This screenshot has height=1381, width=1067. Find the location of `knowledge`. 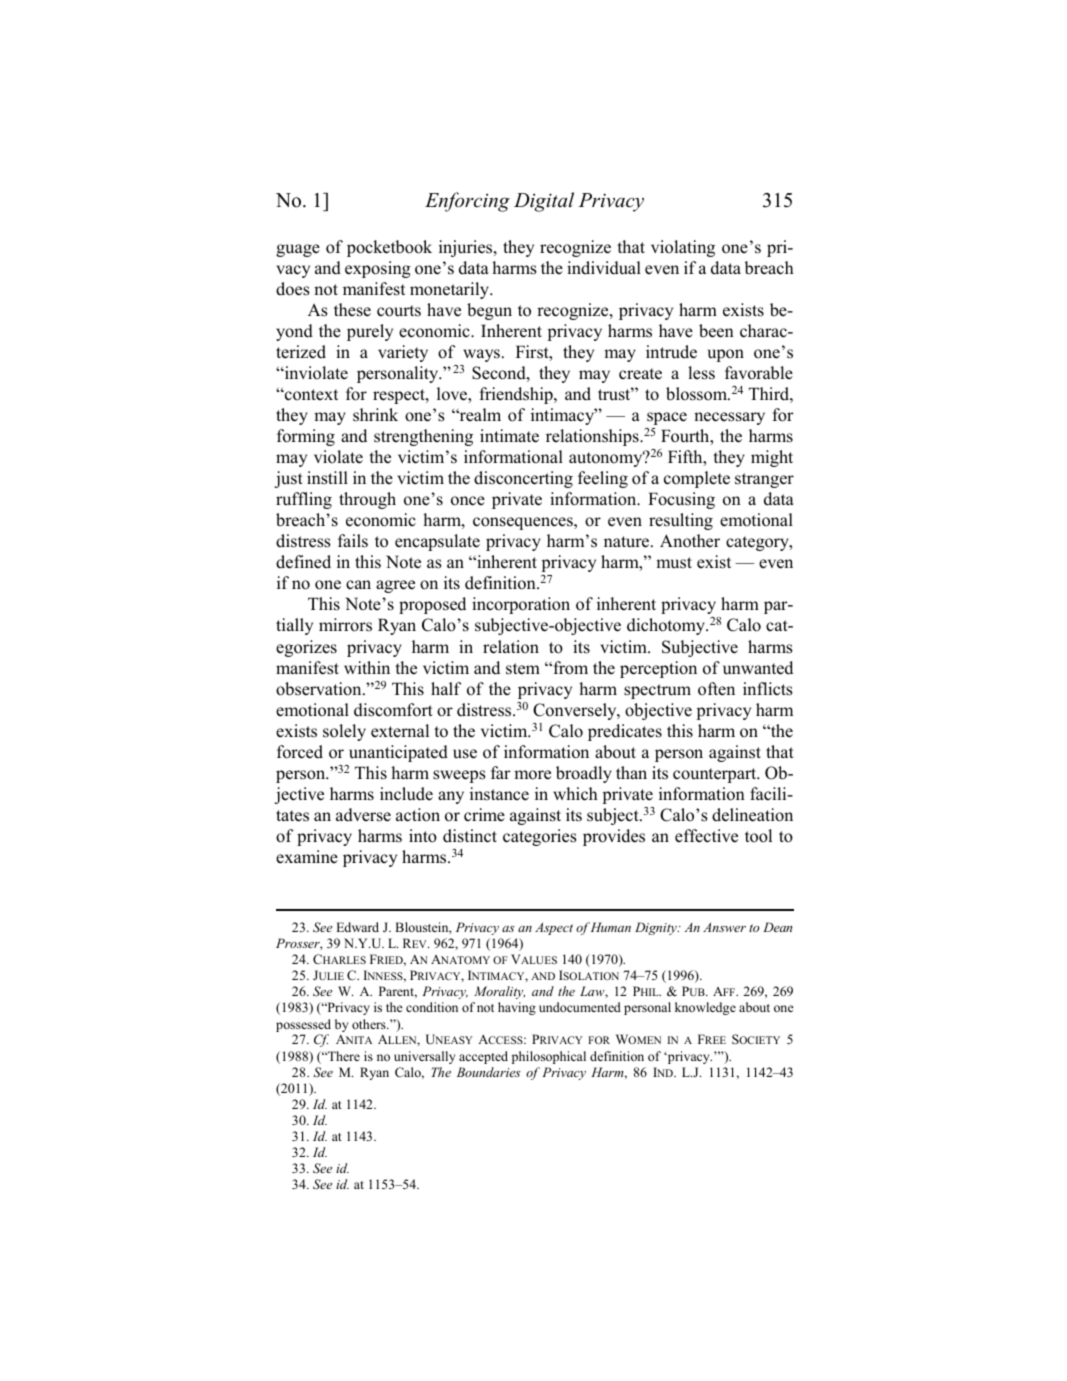

knowledge is located at coordinates (705, 1008).
